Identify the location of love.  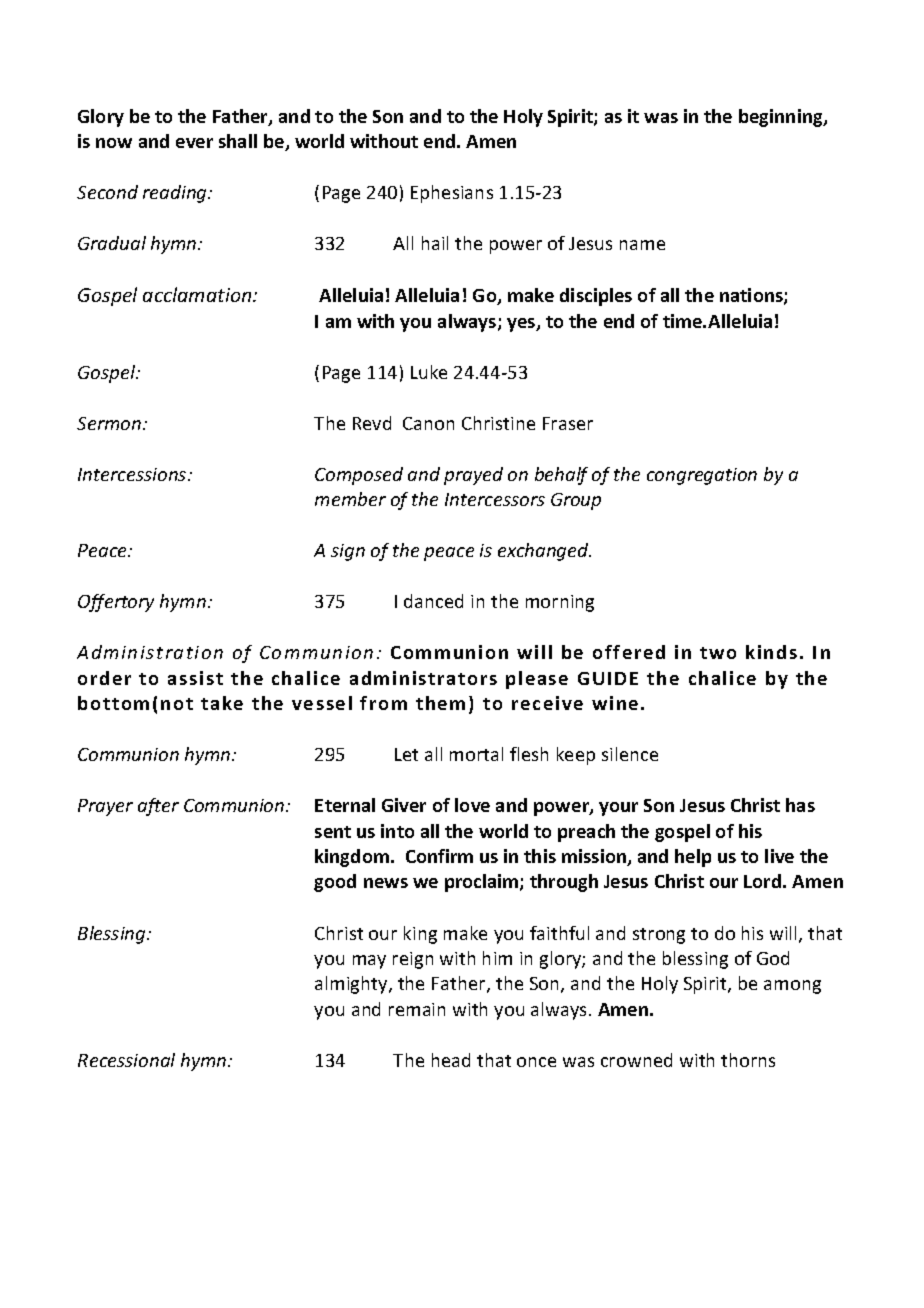
(472, 805).
